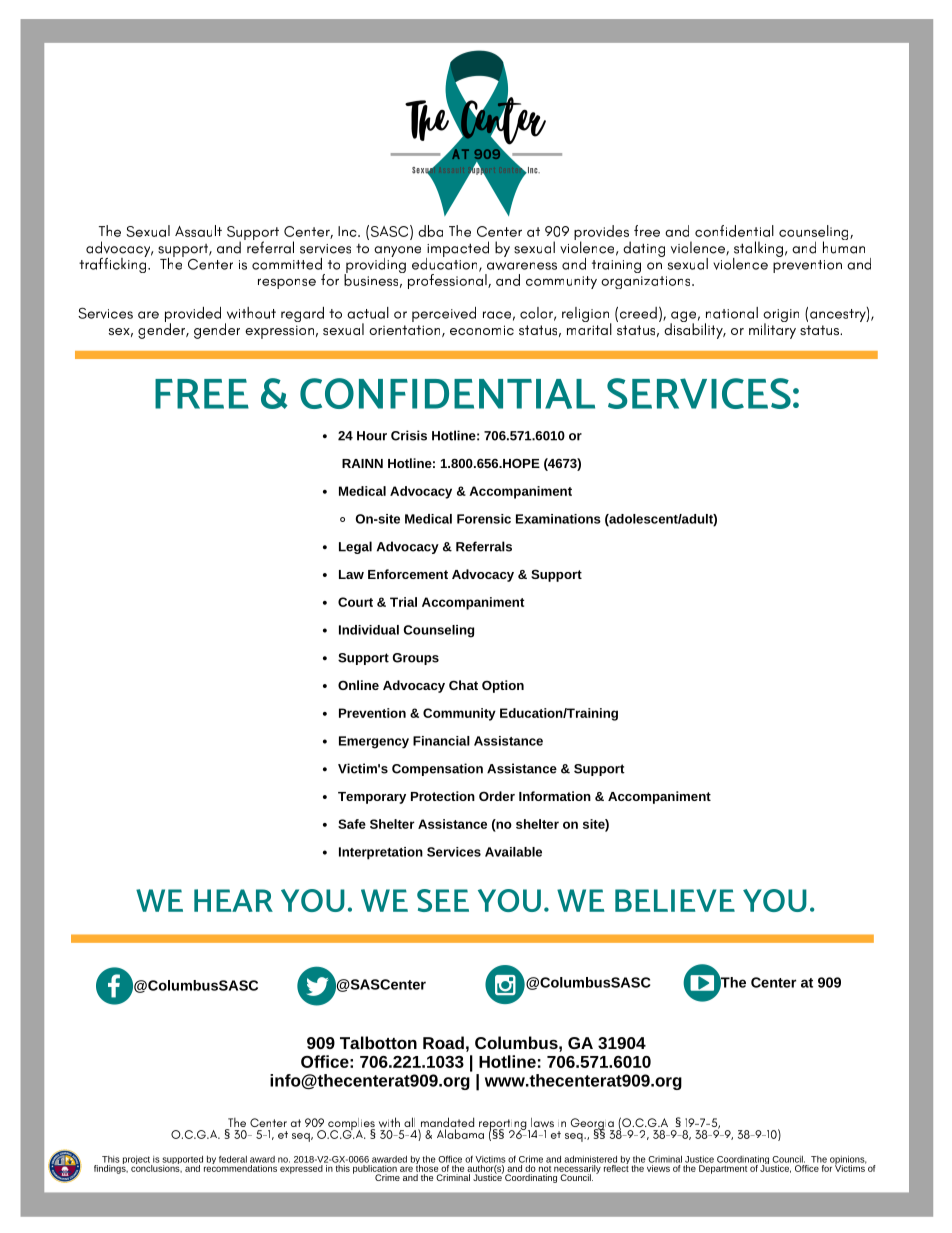  What do you see at coordinates (504, 1126) in the screenshot?
I see `reporting` at bounding box center [504, 1126].
